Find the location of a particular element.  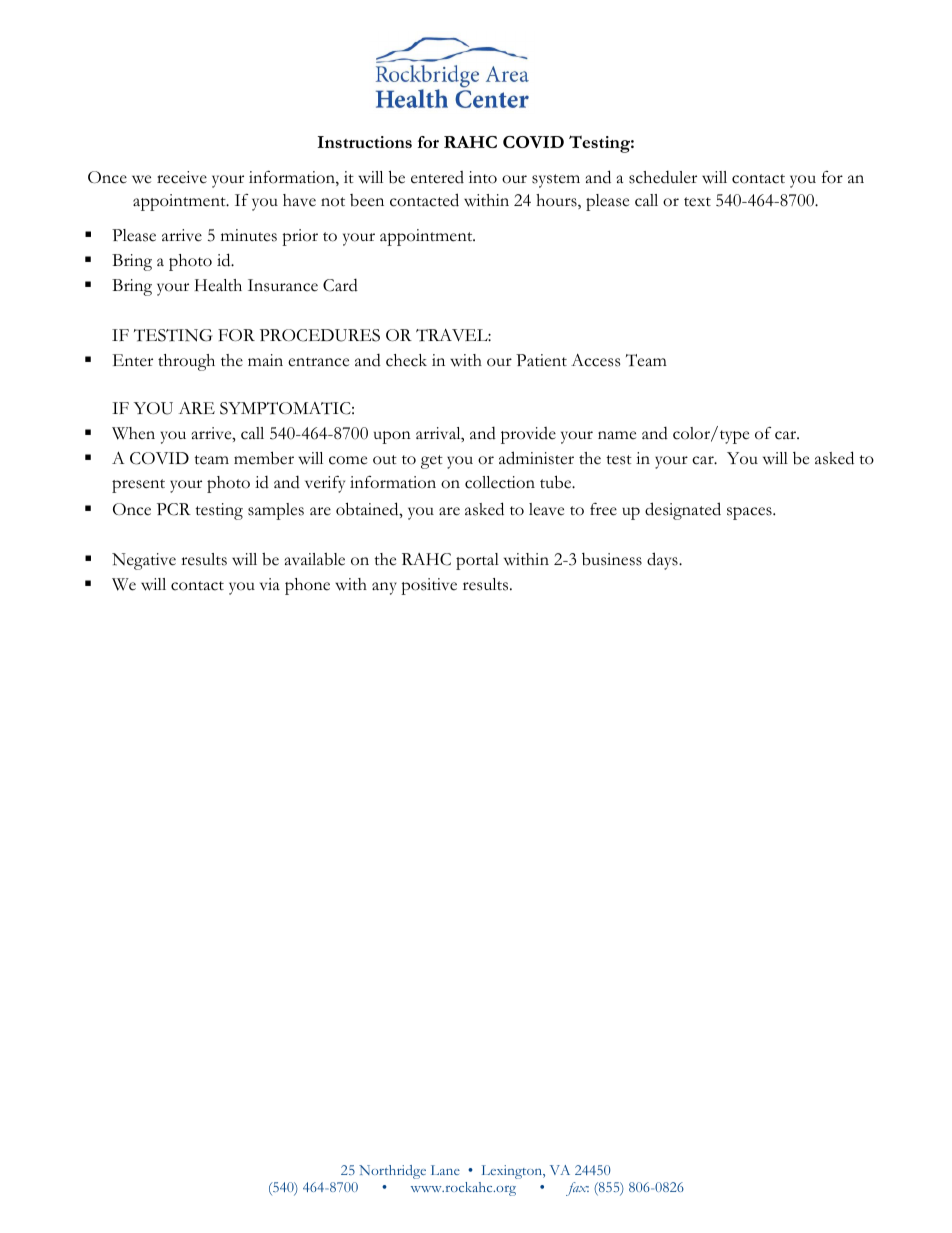

get is located at coordinates (432, 462).
